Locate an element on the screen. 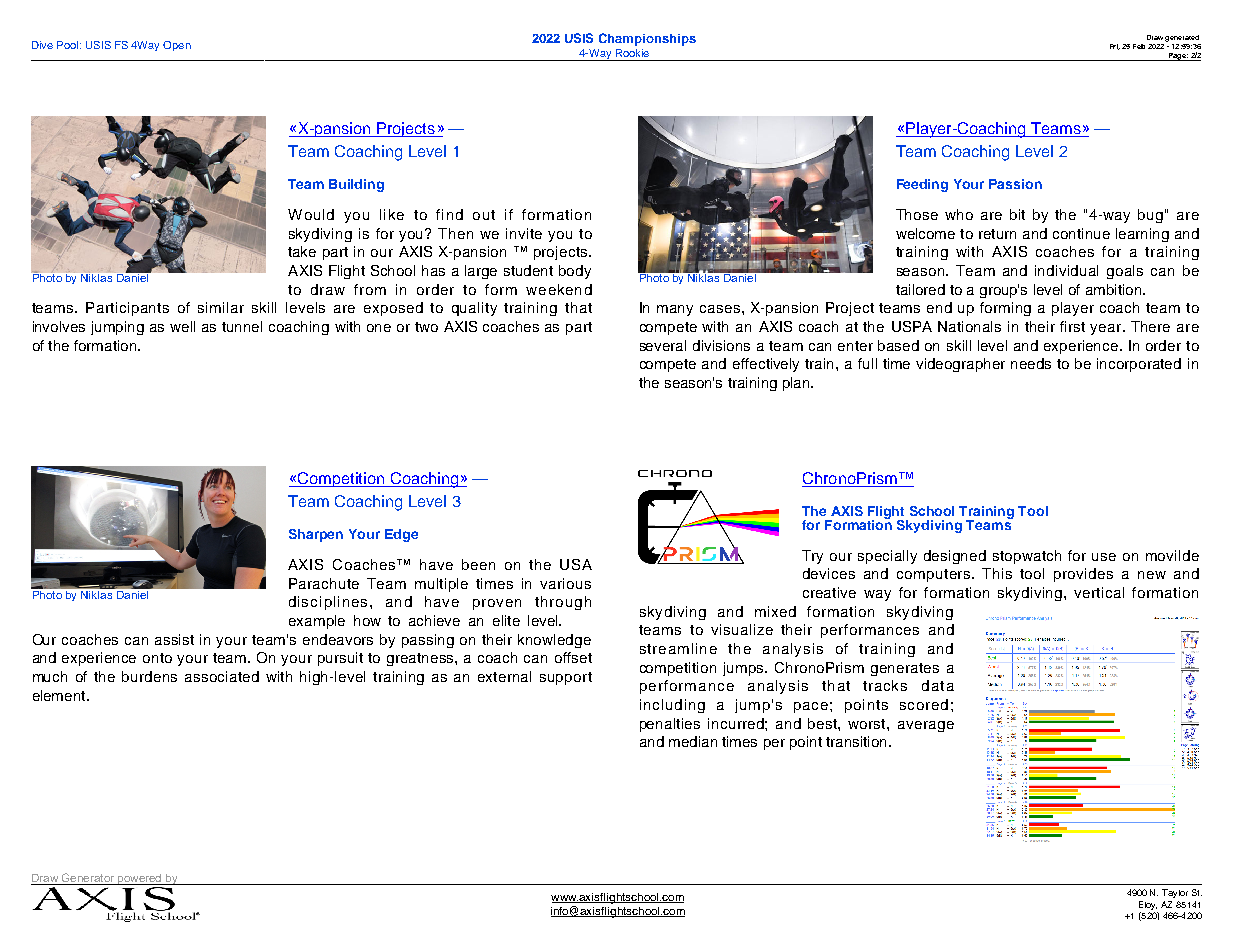 Image resolution: width=1233 pixels, height=952 pixels. Feb is located at coordinates (1139, 46).
